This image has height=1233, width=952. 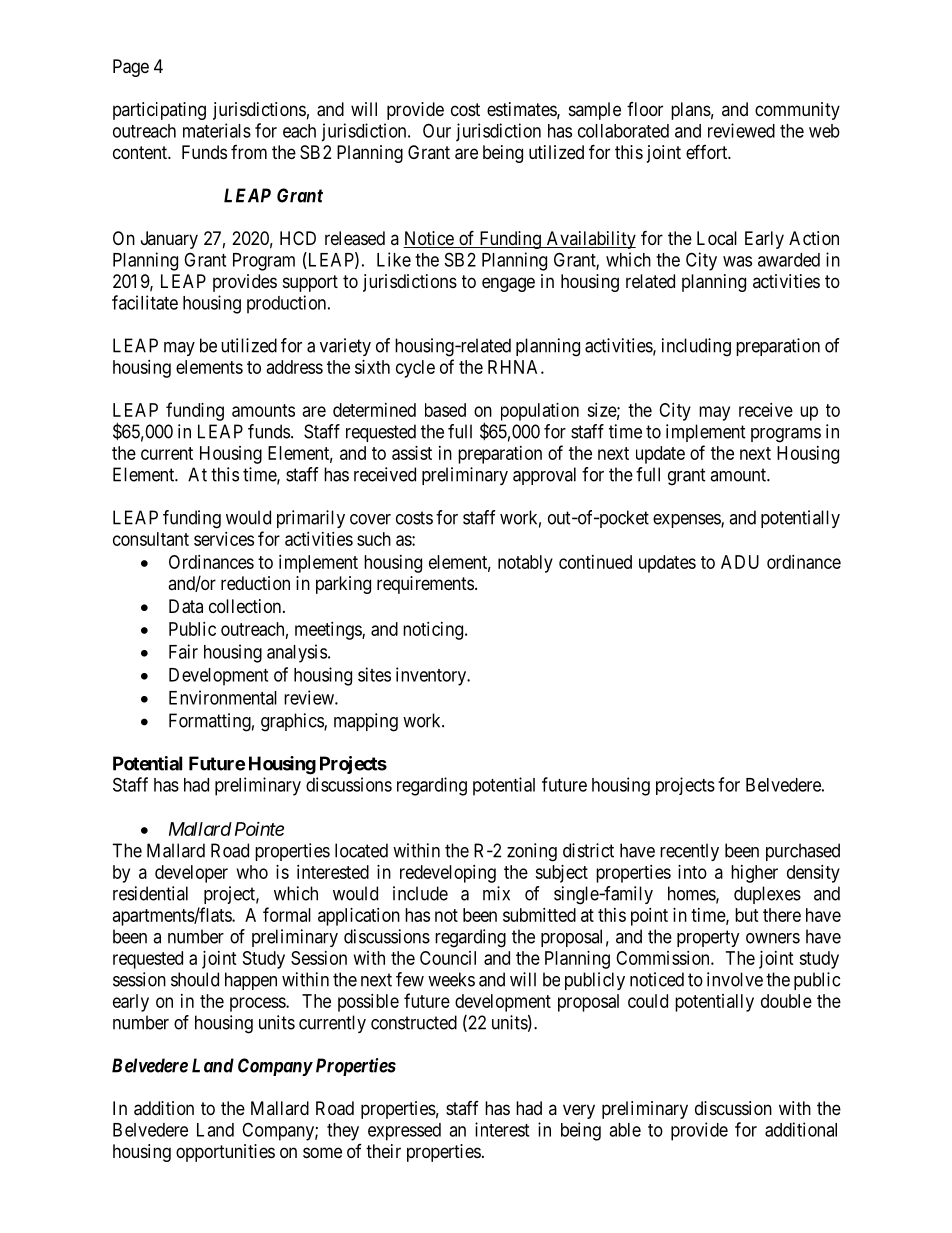 What do you see at coordinates (217, 130) in the image?
I see `materials` at bounding box center [217, 130].
